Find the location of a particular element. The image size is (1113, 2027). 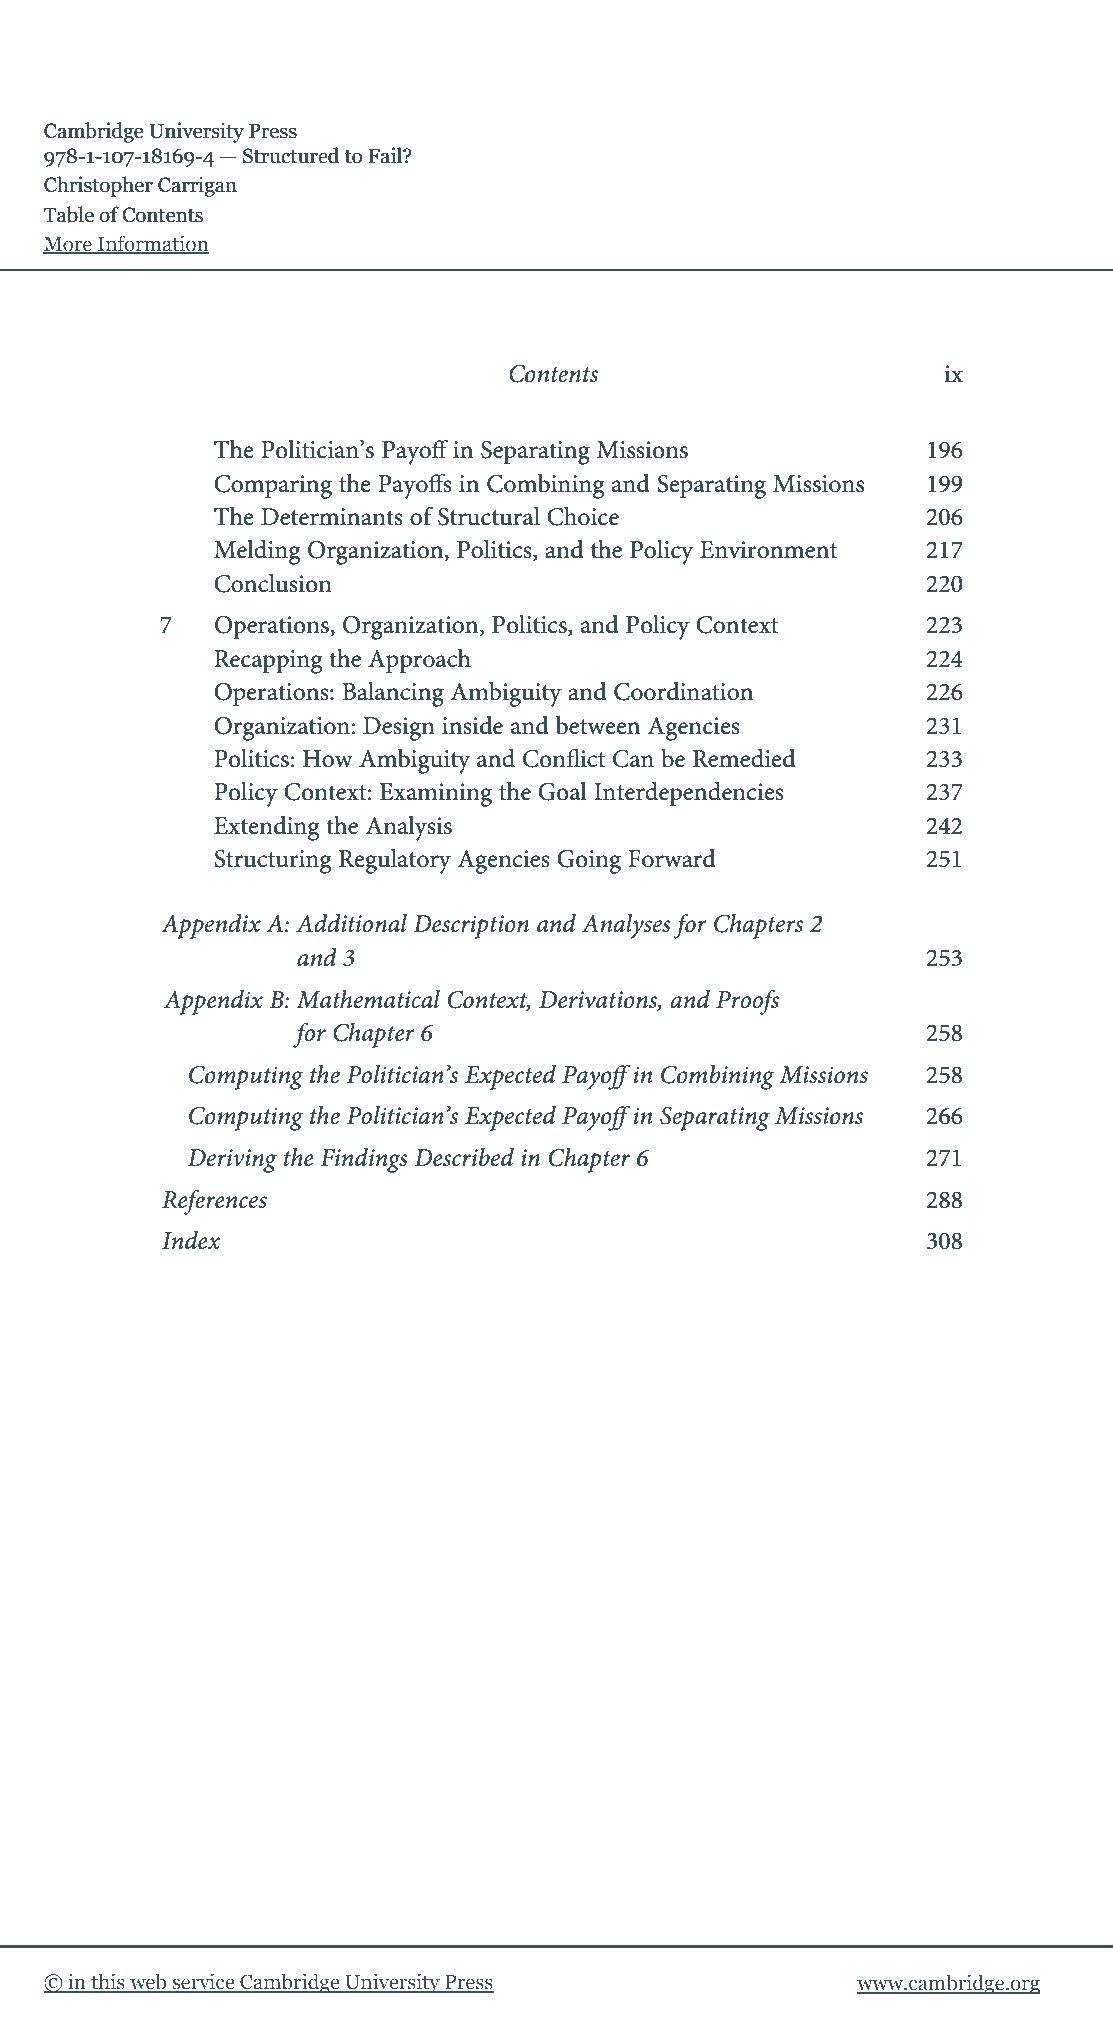

Findings is located at coordinates (364, 1160).
